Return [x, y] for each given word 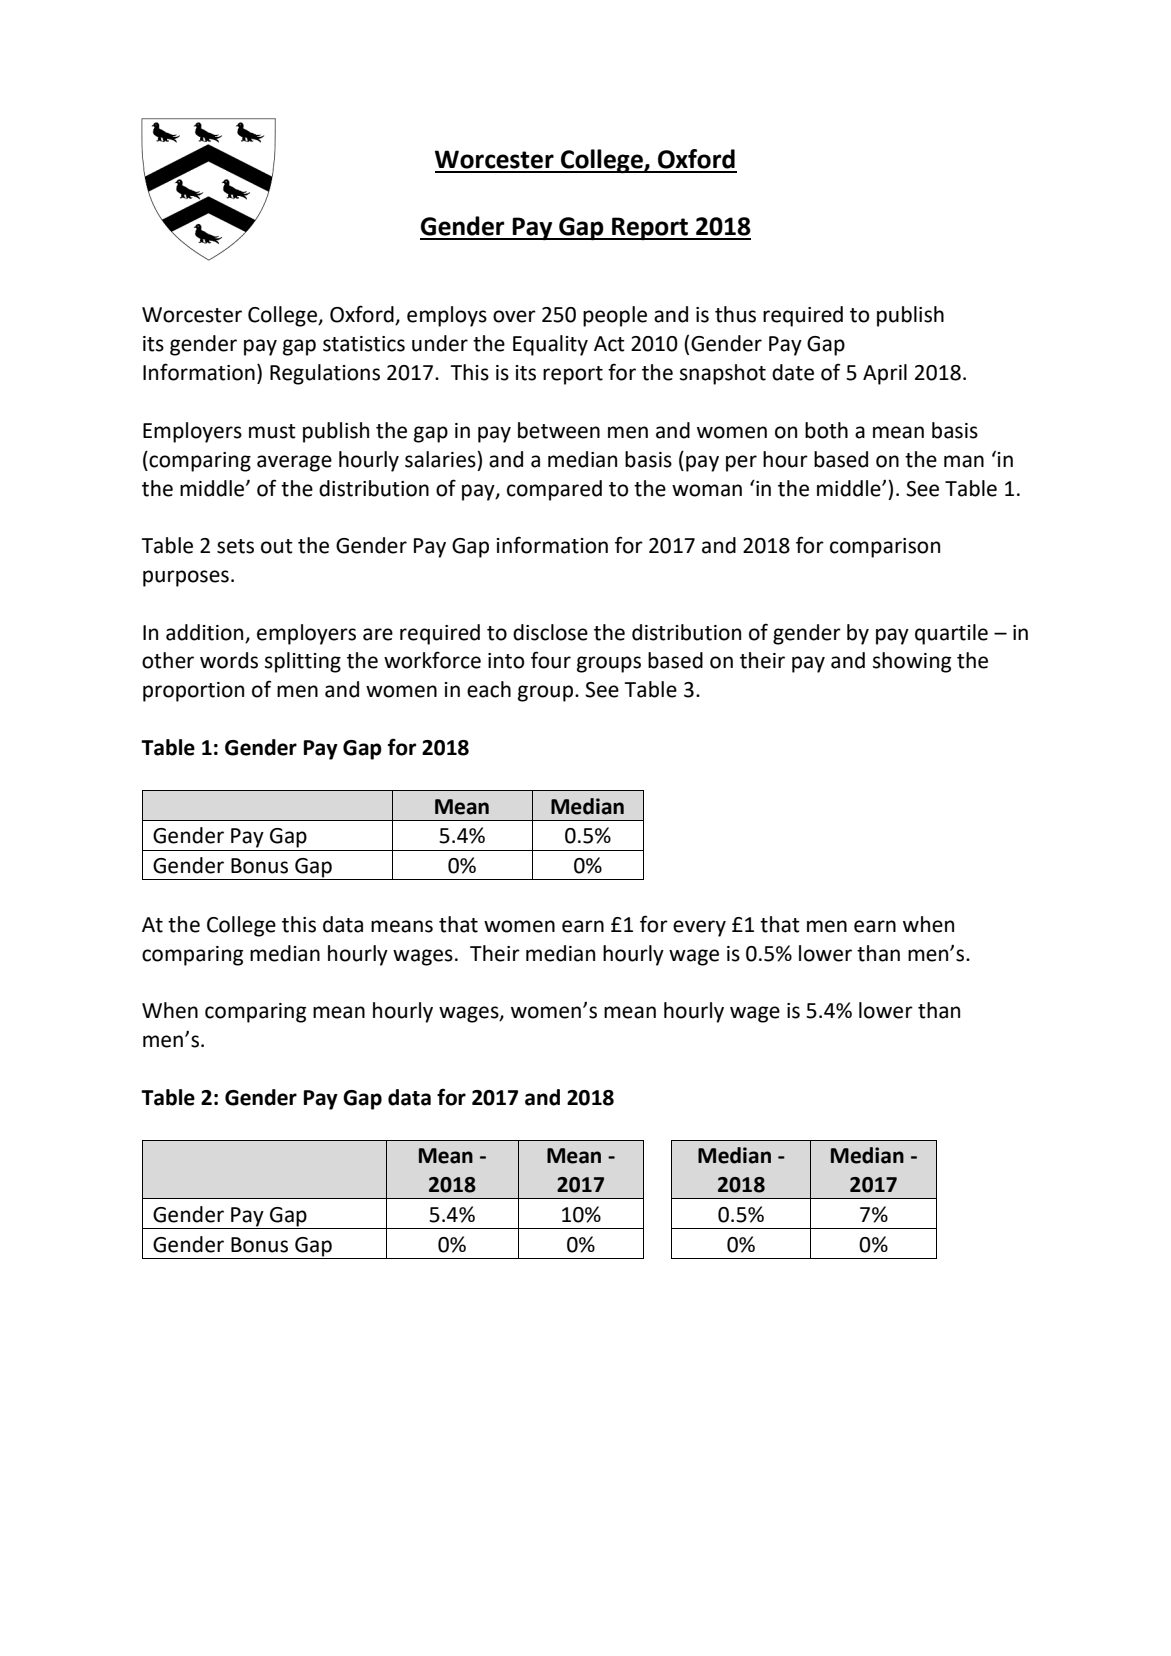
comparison [885, 548]
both [826, 430]
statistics [364, 344]
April [885, 374]
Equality [550, 345]
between [559, 430]
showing [912, 662]
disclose [550, 632]
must [272, 431]
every [699, 928]
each [489, 689]
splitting [303, 662]
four [551, 660]
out [277, 546]
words [229, 660]
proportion [193, 692]
